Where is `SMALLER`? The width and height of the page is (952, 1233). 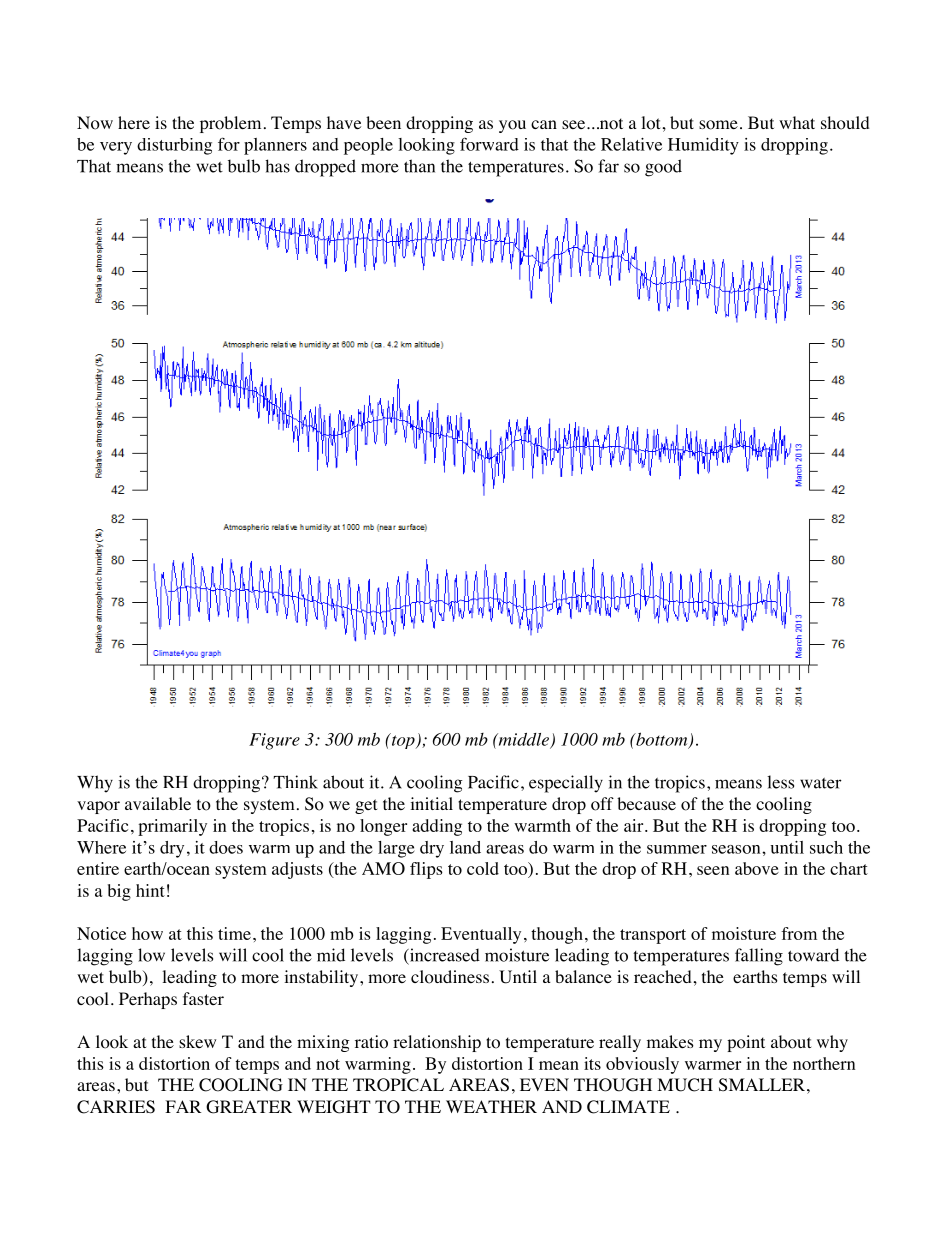
SMALLER is located at coordinates (762, 1085).
